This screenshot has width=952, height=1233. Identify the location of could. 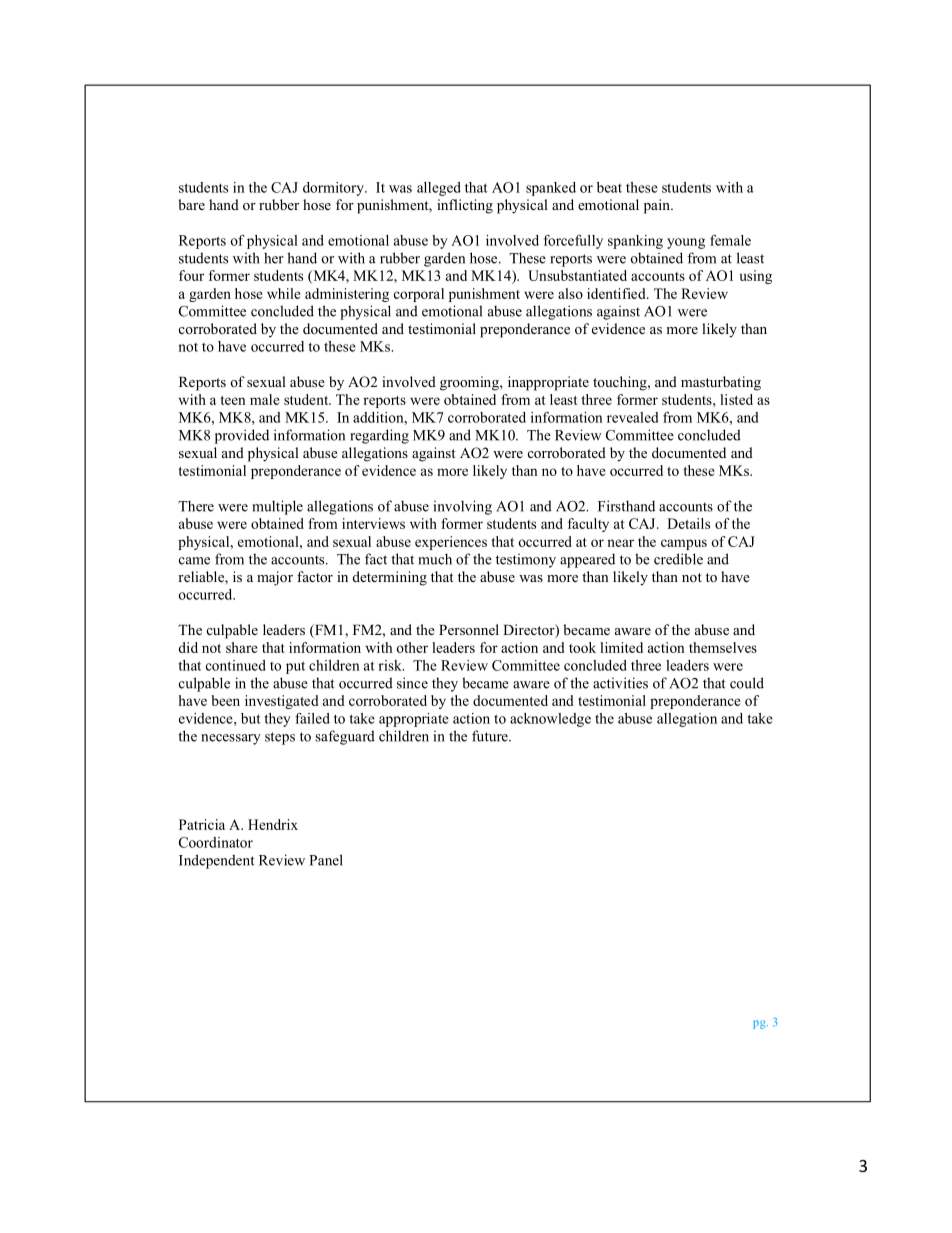
(747, 683).
